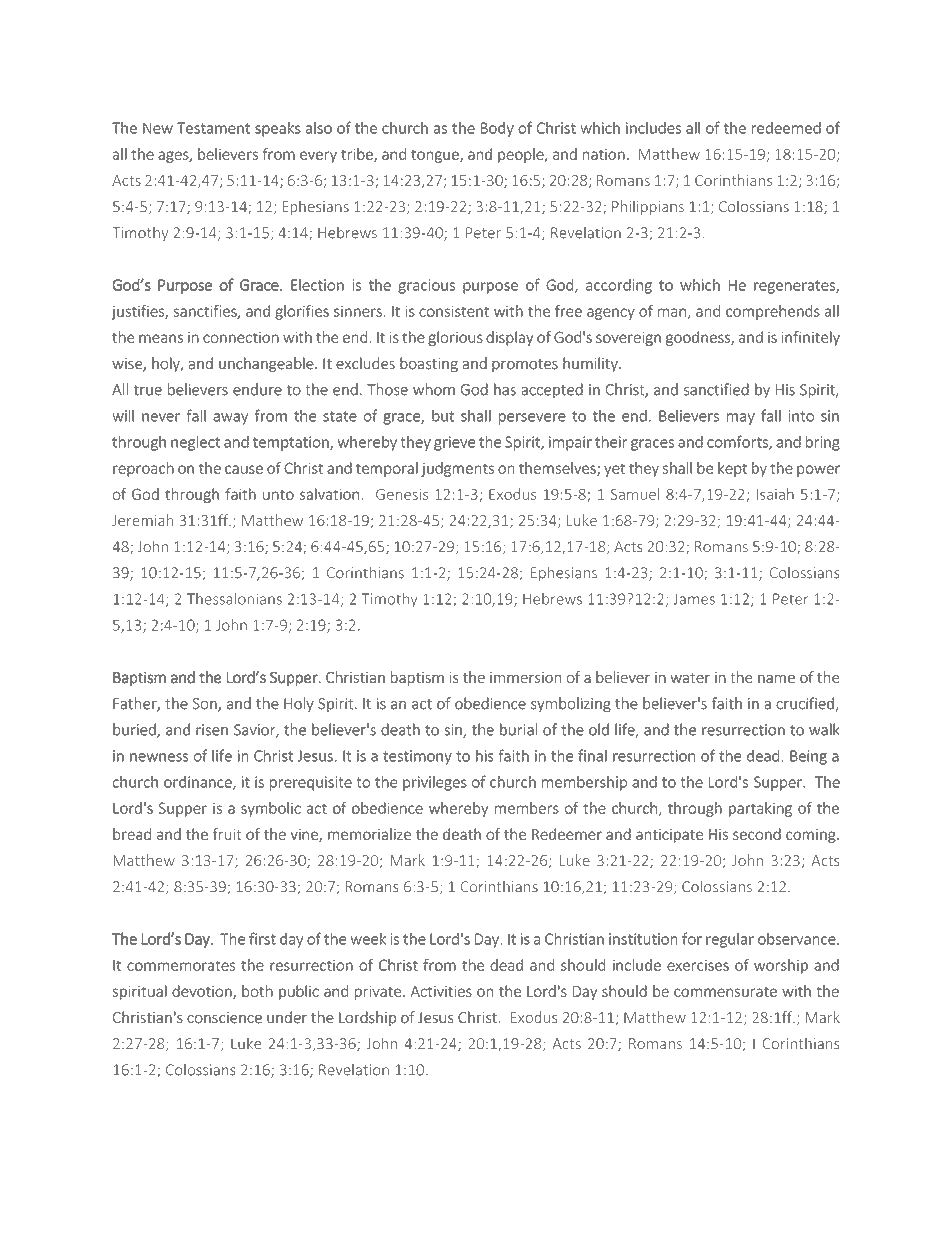 The image size is (952, 1233). I want to click on redeemed, so click(786, 128).
